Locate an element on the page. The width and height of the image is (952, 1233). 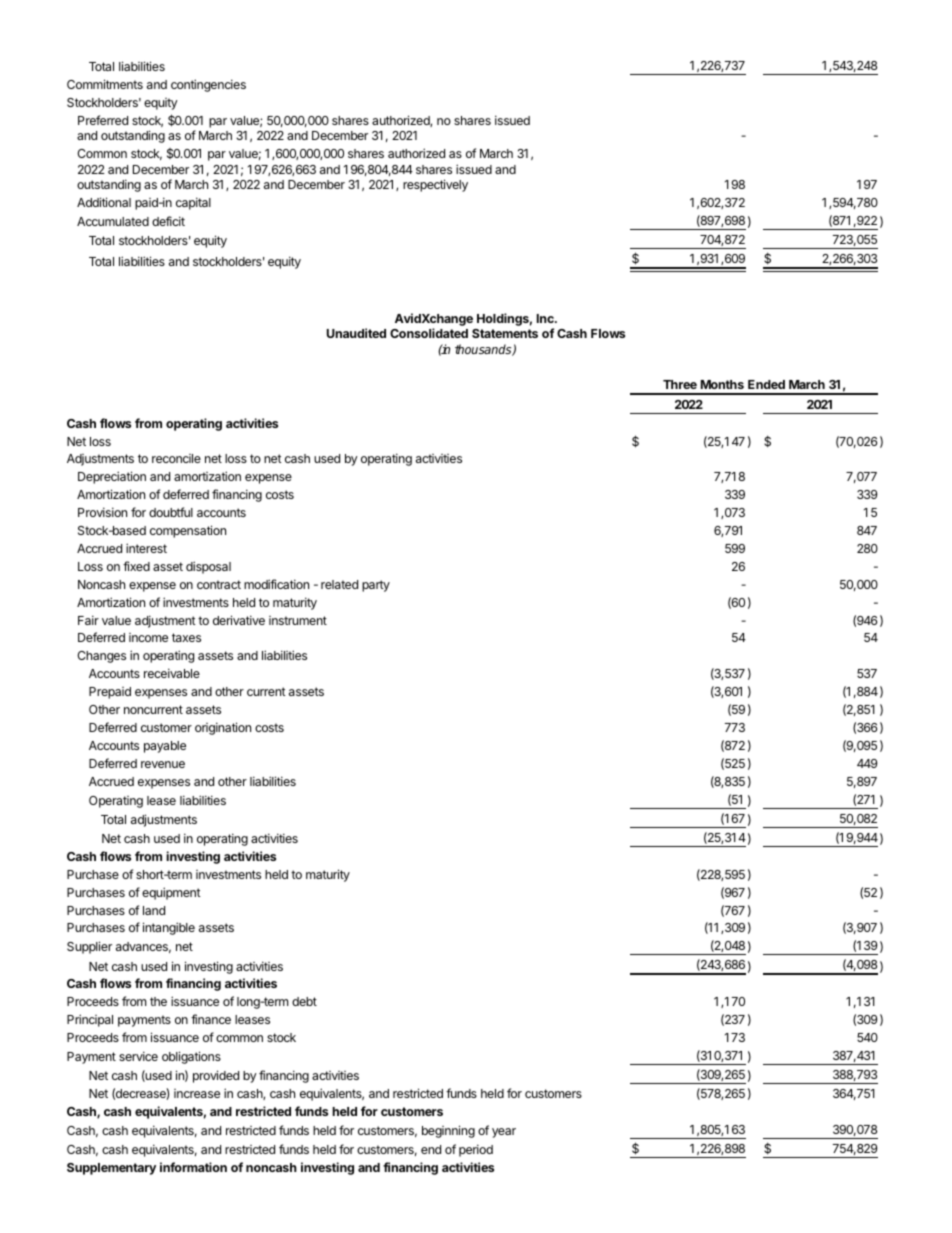
Preferred is located at coordinates (103, 120).
